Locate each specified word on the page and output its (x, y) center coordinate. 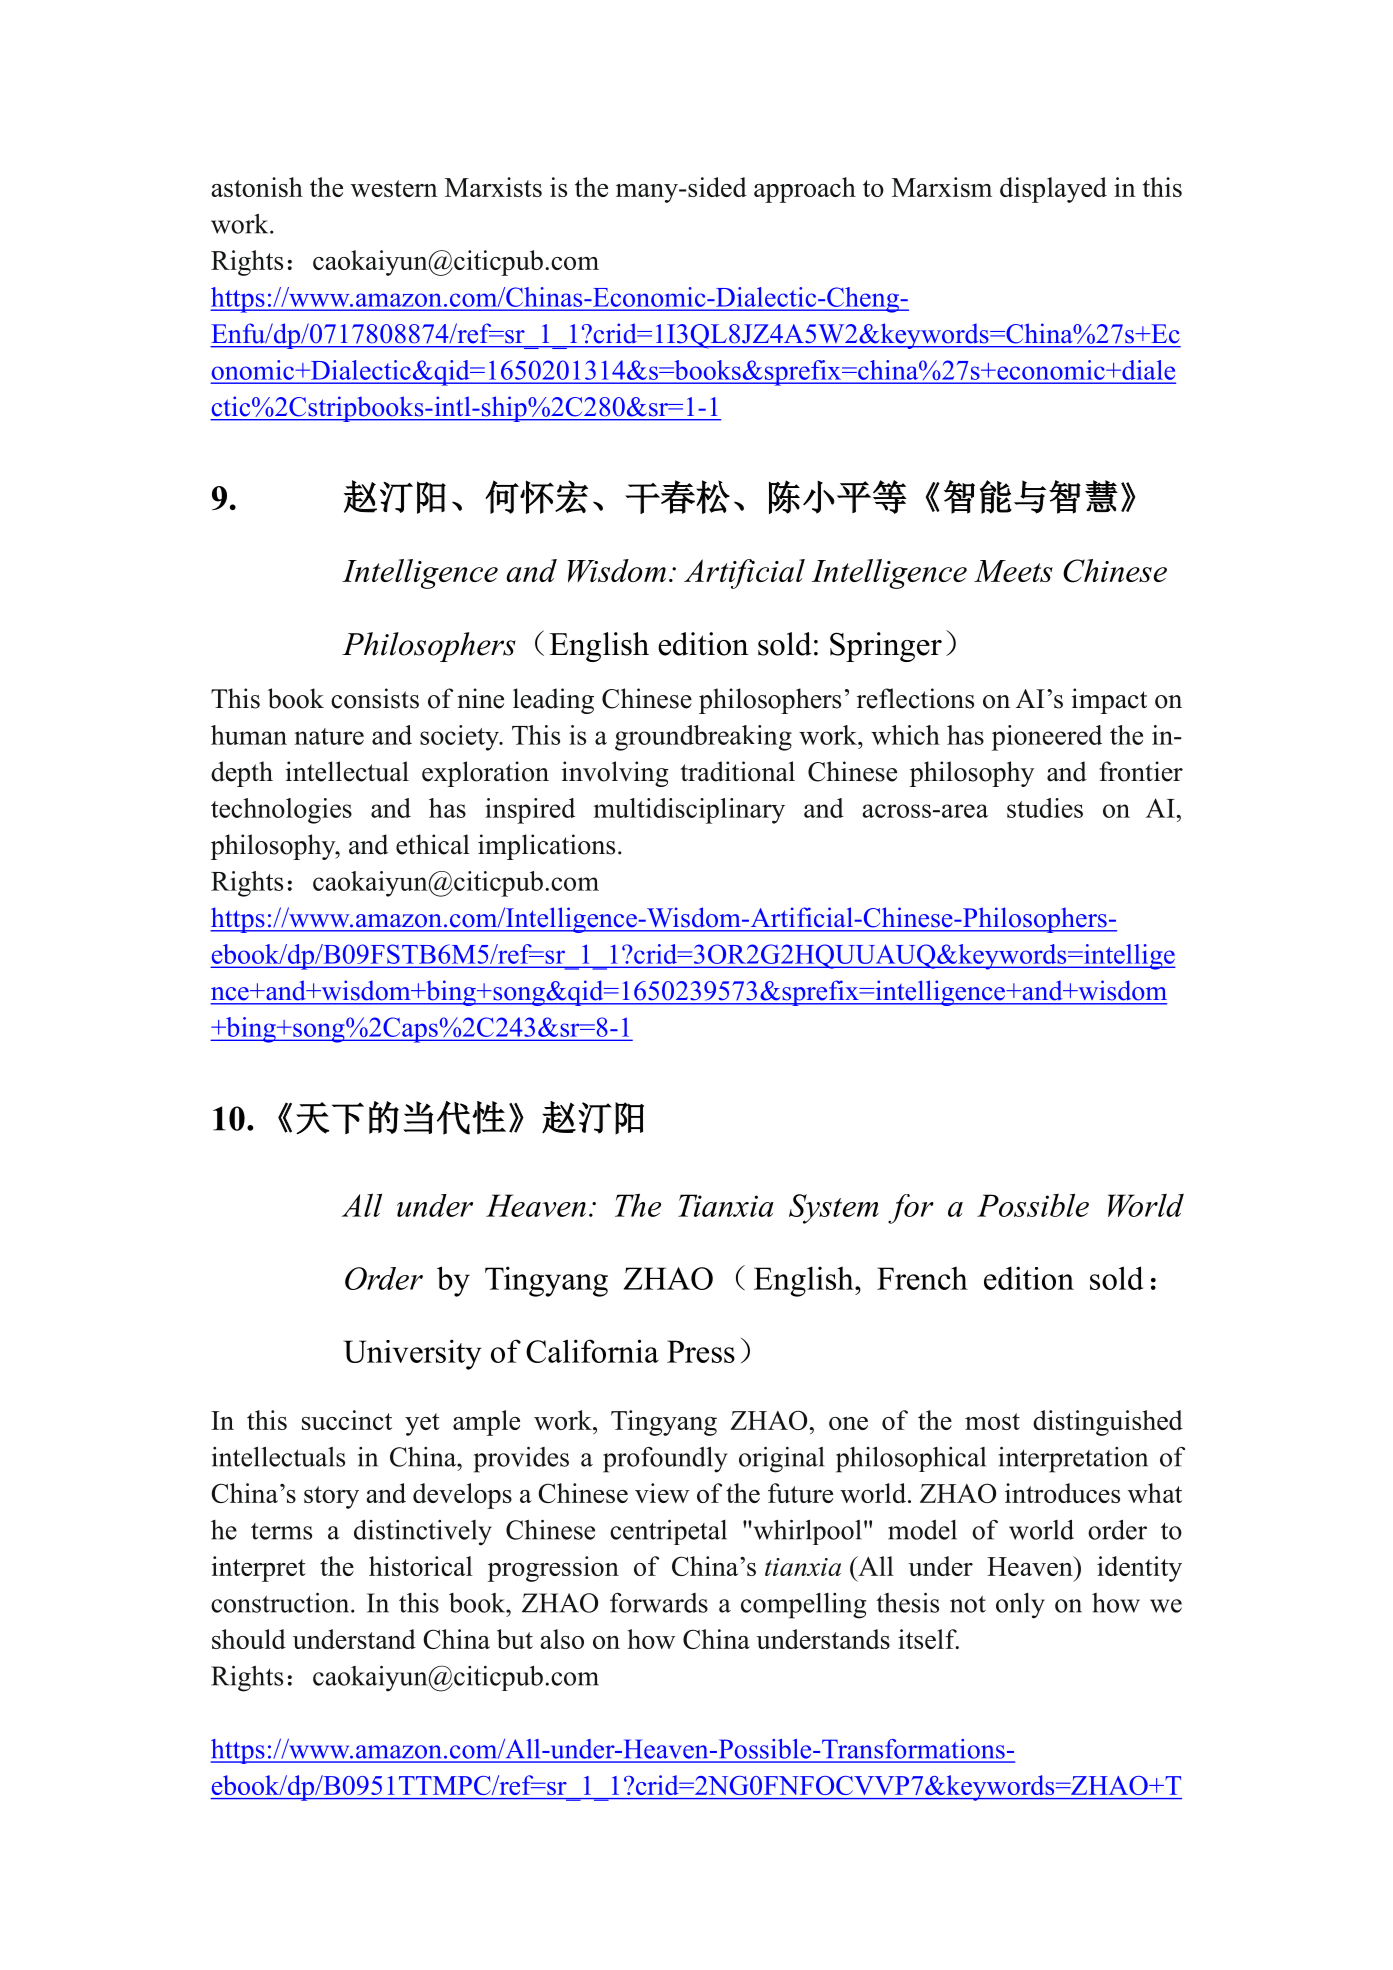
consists (375, 698)
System (834, 1209)
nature (329, 736)
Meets (1013, 571)
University (412, 1354)
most (992, 1421)
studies (1045, 808)
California (592, 1351)
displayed (1053, 190)
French (922, 1278)
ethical (433, 844)
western (394, 188)
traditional (738, 771)
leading (553, 701)
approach (805, 190)
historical (421, 1566)
